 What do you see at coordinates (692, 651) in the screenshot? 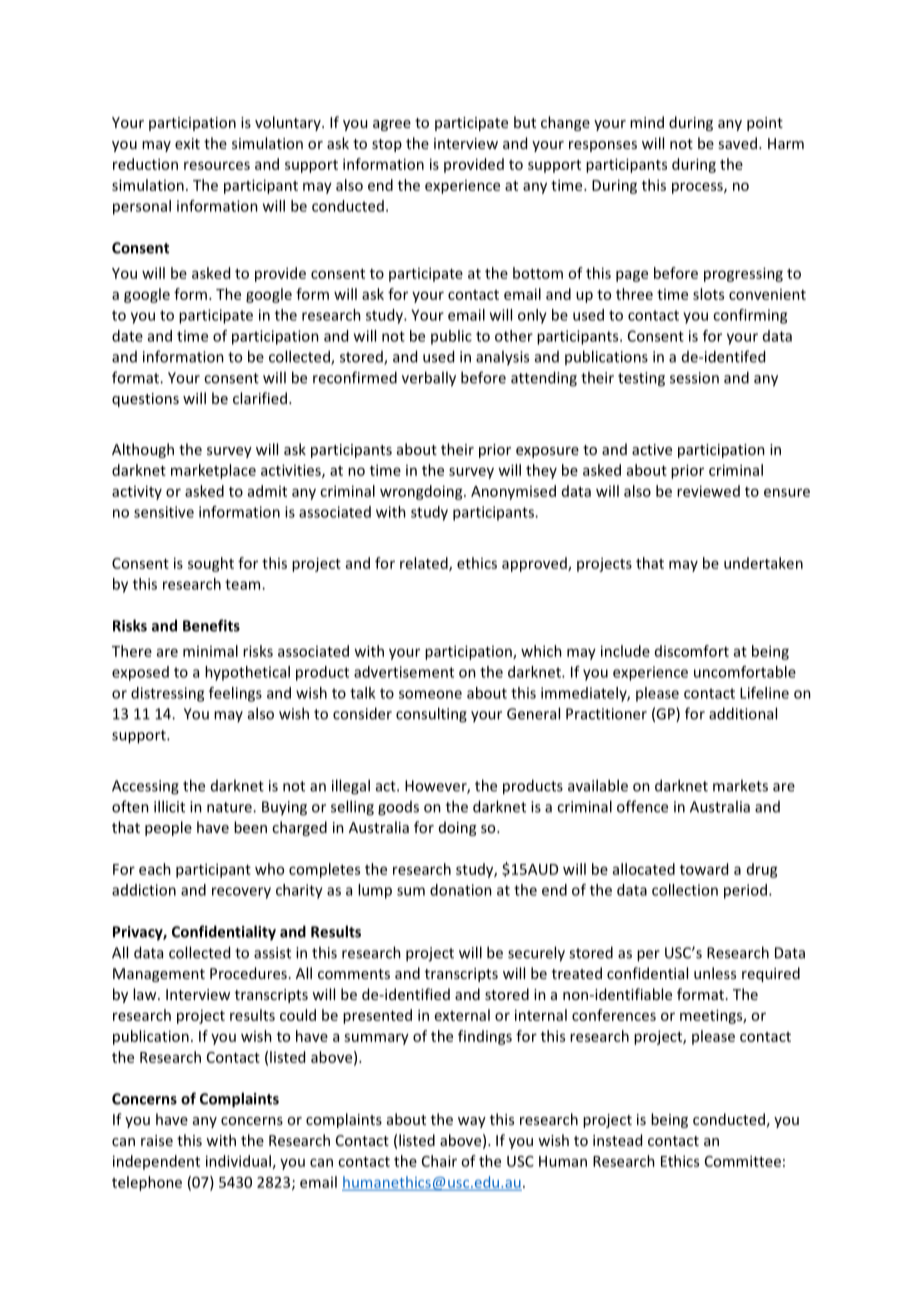
I see `discomfort` at bounding box center [692, 651].
